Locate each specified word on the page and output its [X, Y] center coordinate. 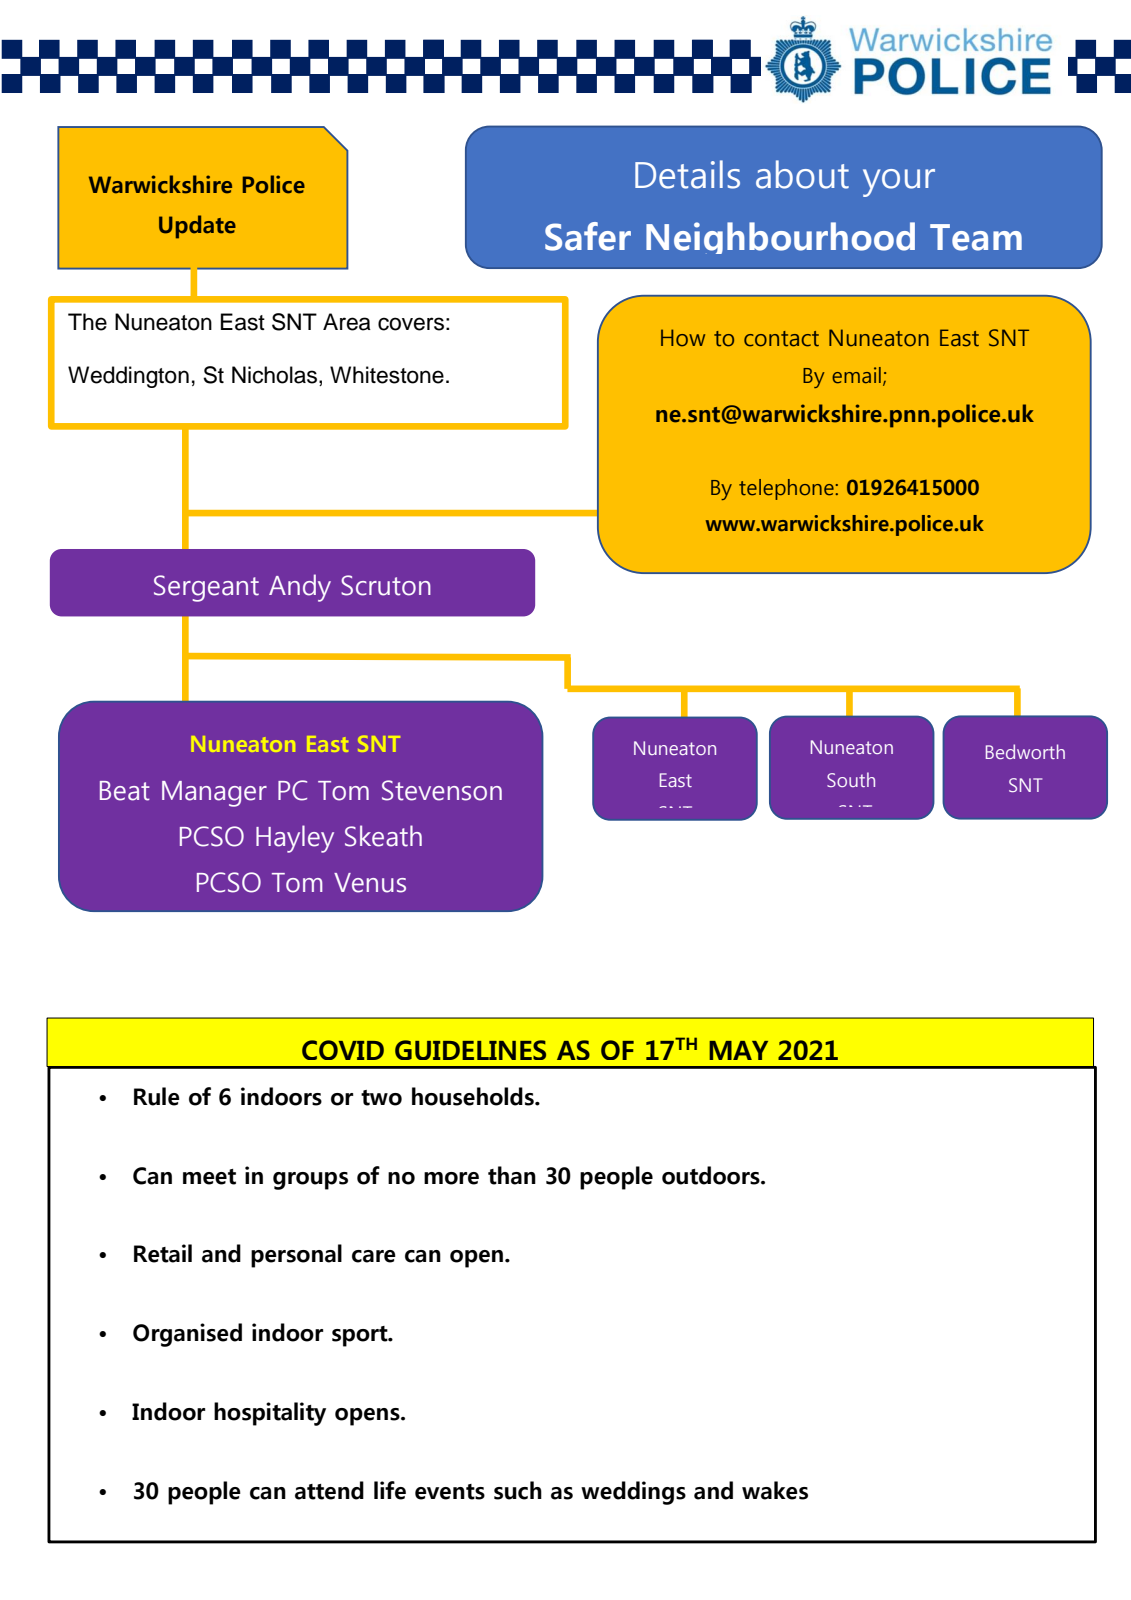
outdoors [712, 1175]
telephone [787, 489]
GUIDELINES [470, 1050]
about [802, 174]
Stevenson [442, 790]
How [683, 338]
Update [197, 227]
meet [209, 1177]
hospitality [270, 1414]
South [851, 779]
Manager [214, 794]
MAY [738, 1050]
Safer [588, 236]
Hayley [295, 839]
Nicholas [274, 375]
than [512, 1175]
